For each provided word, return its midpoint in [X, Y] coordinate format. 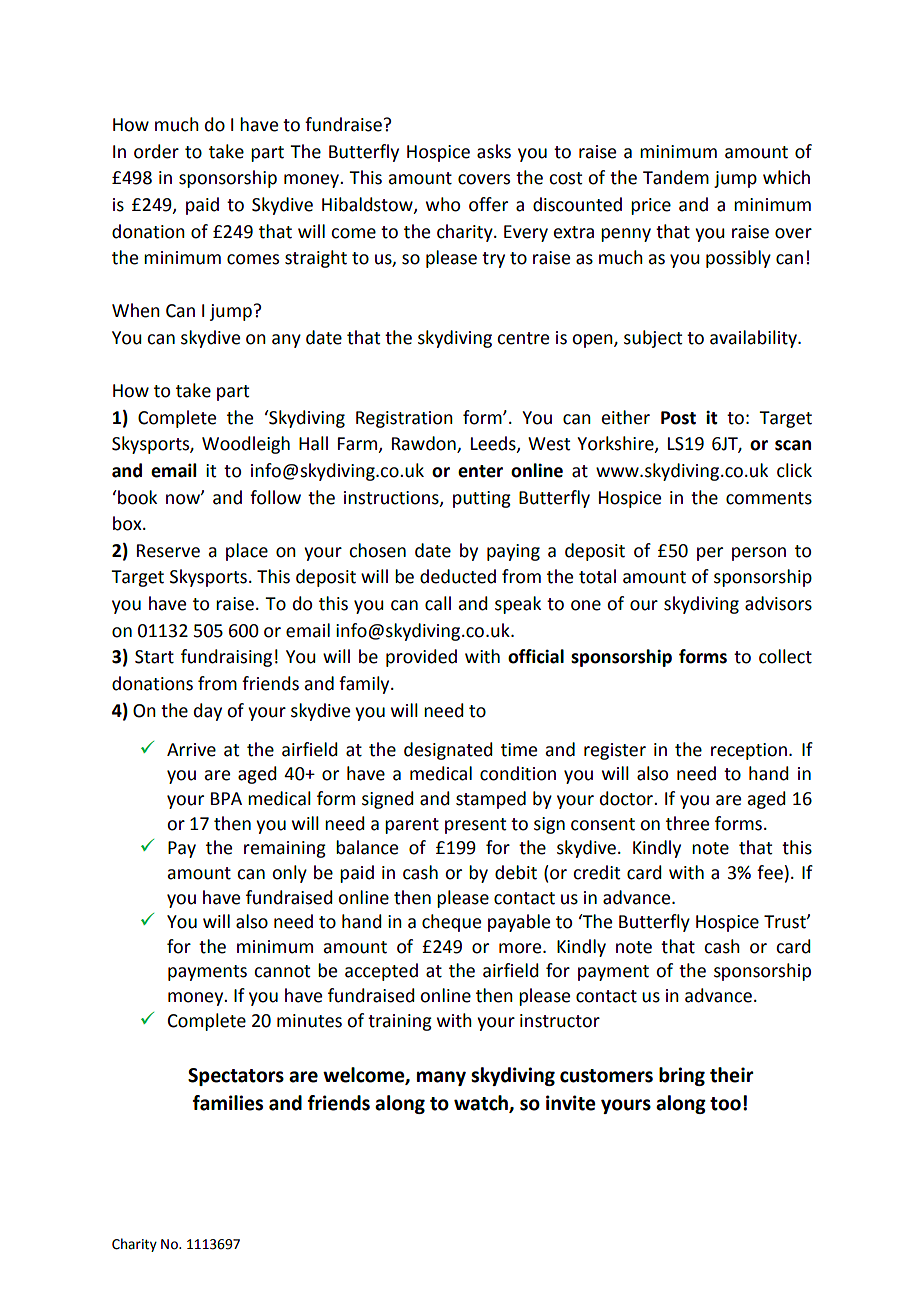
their [732, 1075]
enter [480, 471]
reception [749, 751]
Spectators [236, 1077]
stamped [491, 800]
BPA [226, 798]
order [156, 151]
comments [769, 498]
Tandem [676, 177]
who [443, 204]
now [184, 499]
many [441, 1078]
